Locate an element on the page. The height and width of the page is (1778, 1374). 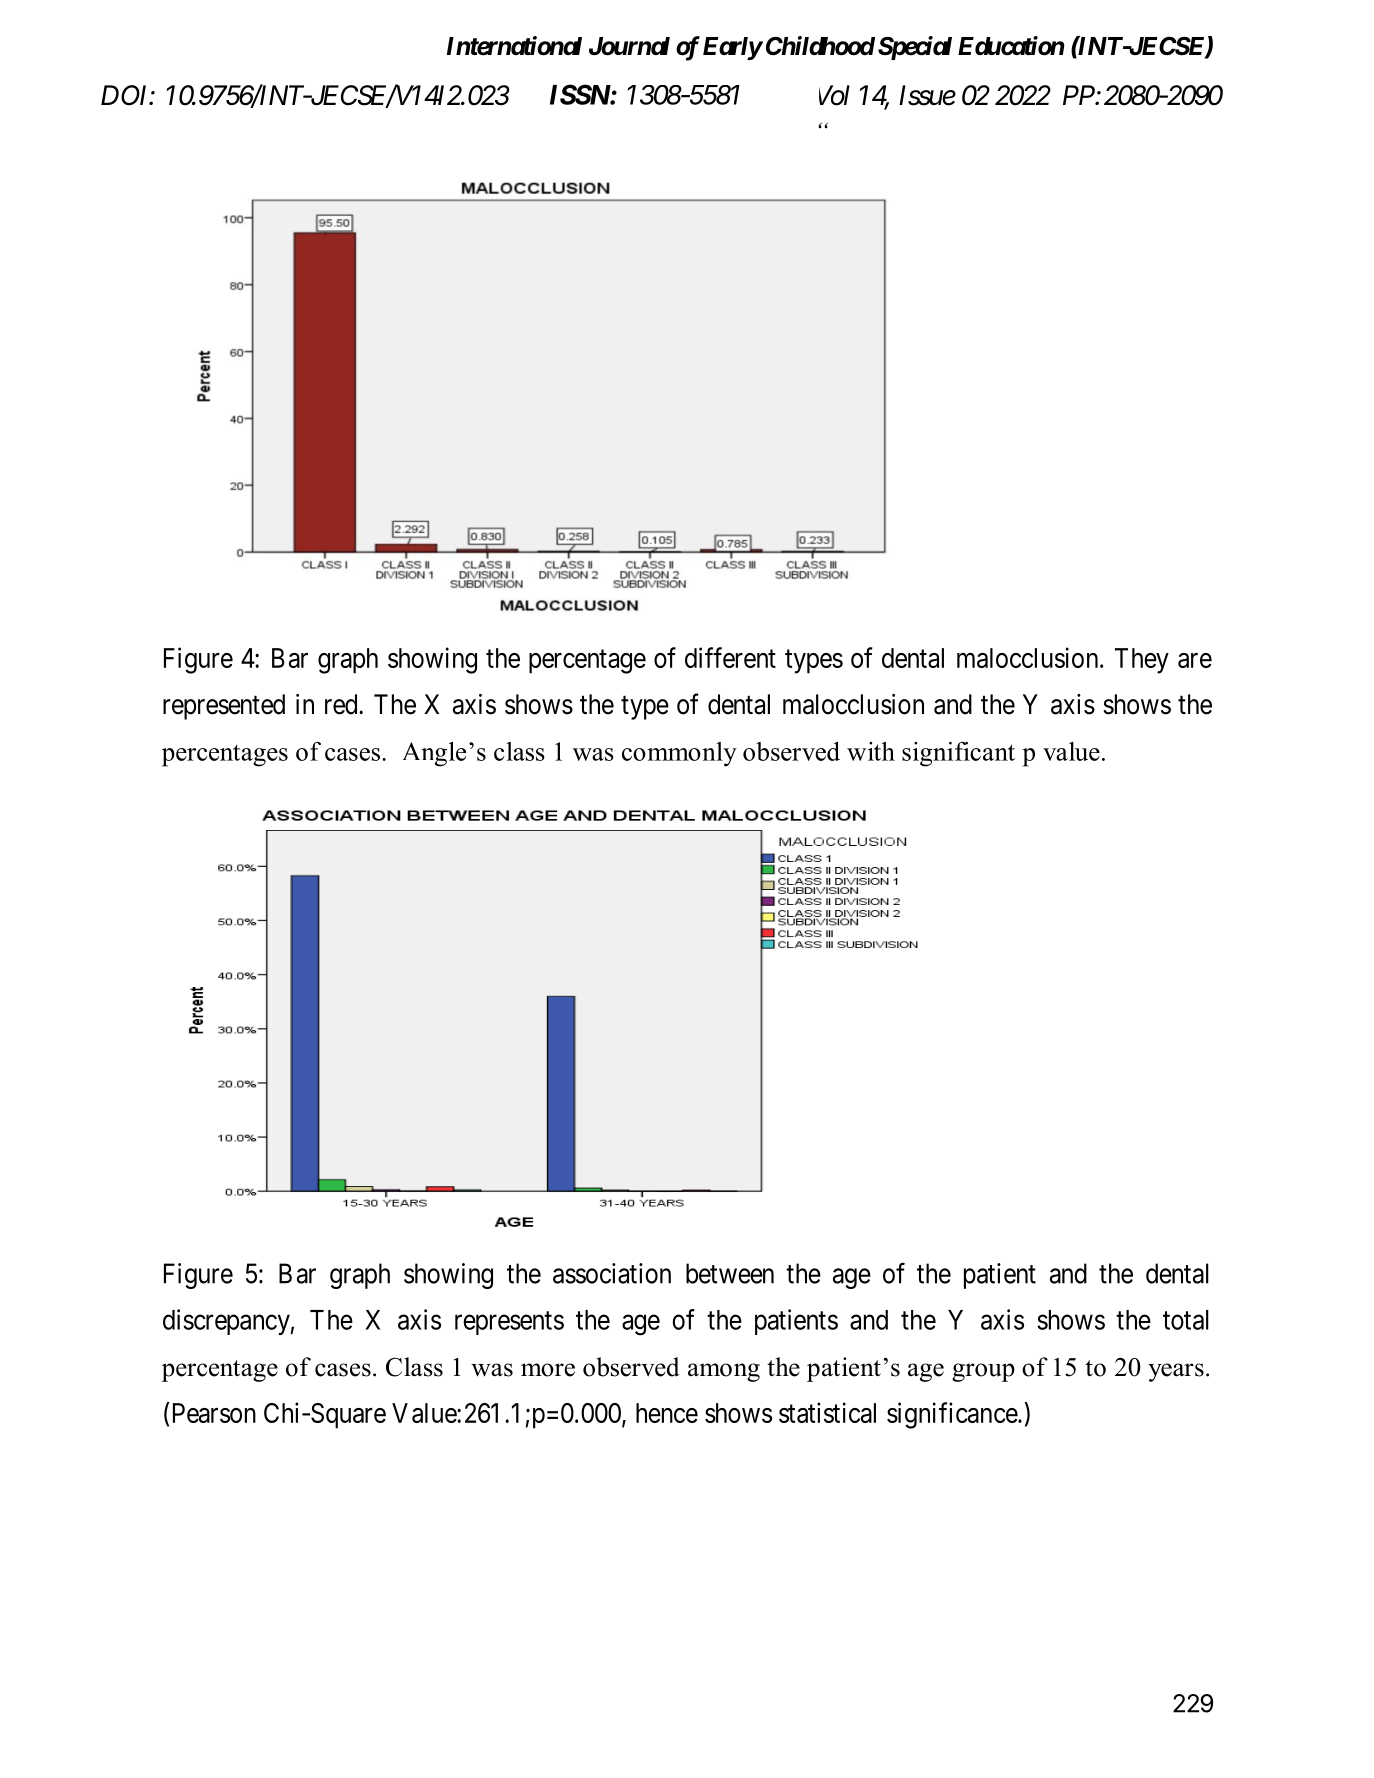
different is located at coordinates (730, 657).
